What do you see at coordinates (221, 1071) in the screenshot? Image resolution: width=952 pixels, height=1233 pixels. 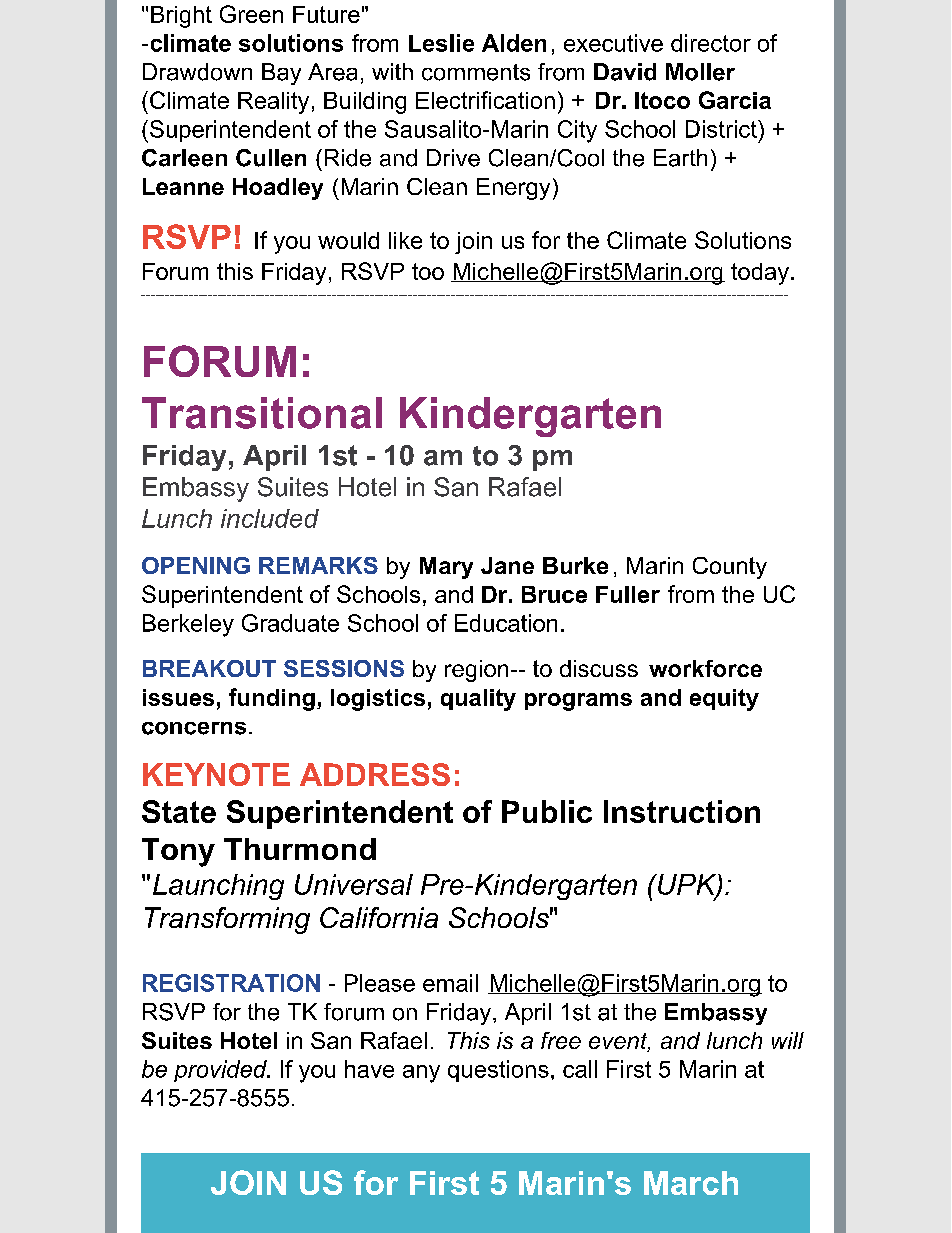 I see `provided` at bounding box center [221, 1071].
